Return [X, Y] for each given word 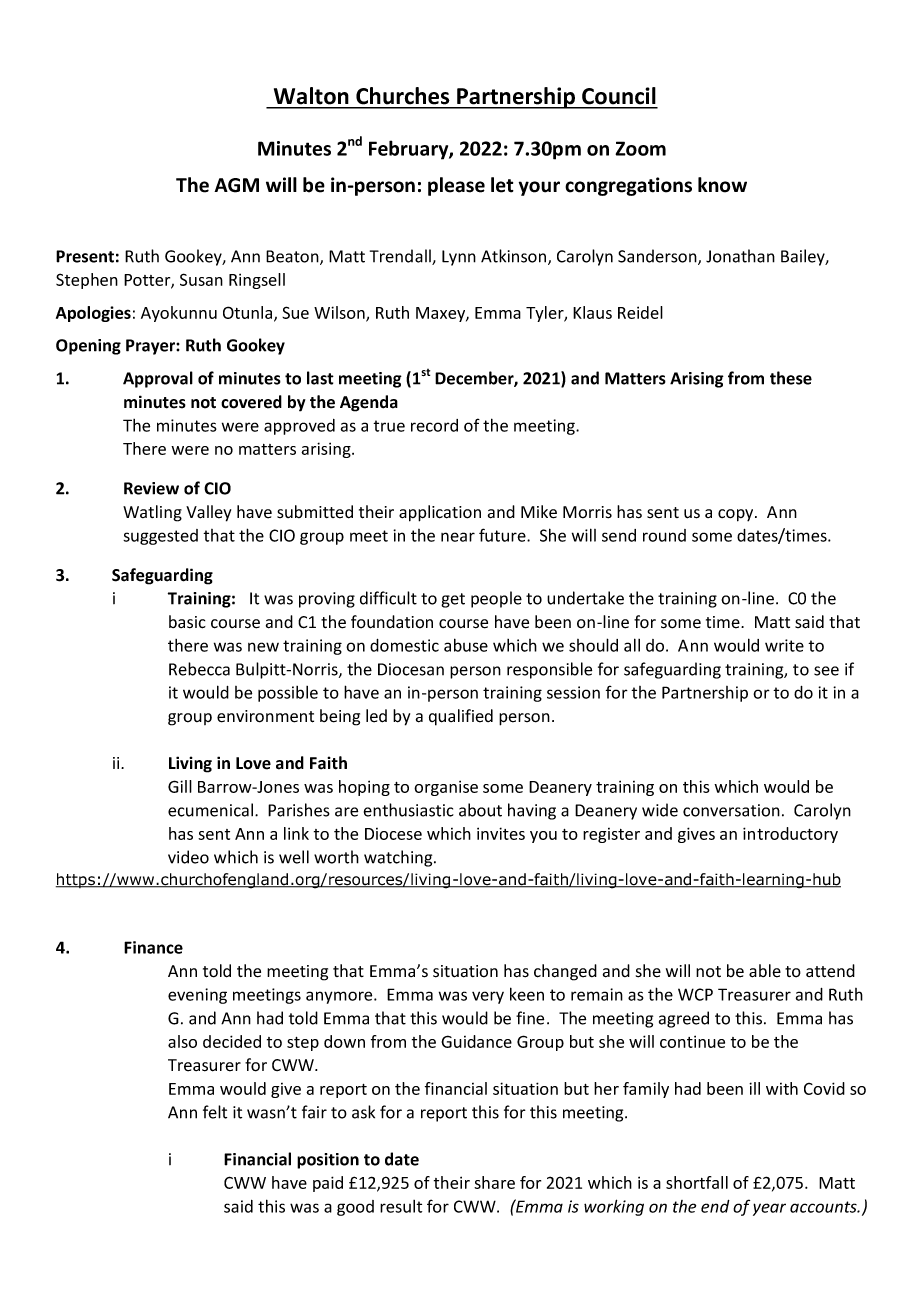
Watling [152, 513]
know [722, 185]
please [456, 186]
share [494, 1182]
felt [215, 1112]
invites [501, 833]
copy [737, 515]
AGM [236, 185]
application [440, 513]
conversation [731, 810]
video [188, 857]
